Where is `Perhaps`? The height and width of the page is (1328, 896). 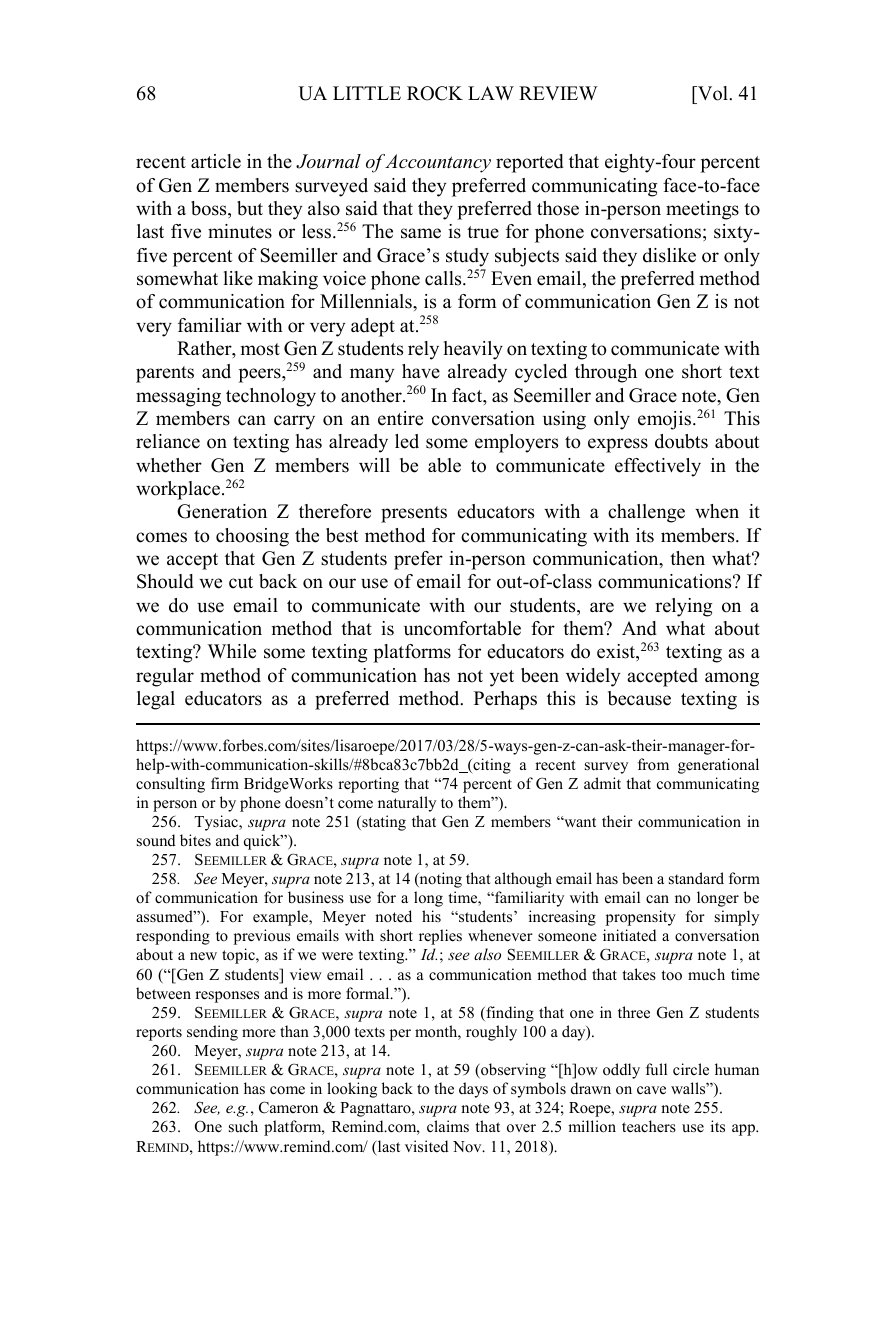 Perhaps is located at coordinates (505, 700).
